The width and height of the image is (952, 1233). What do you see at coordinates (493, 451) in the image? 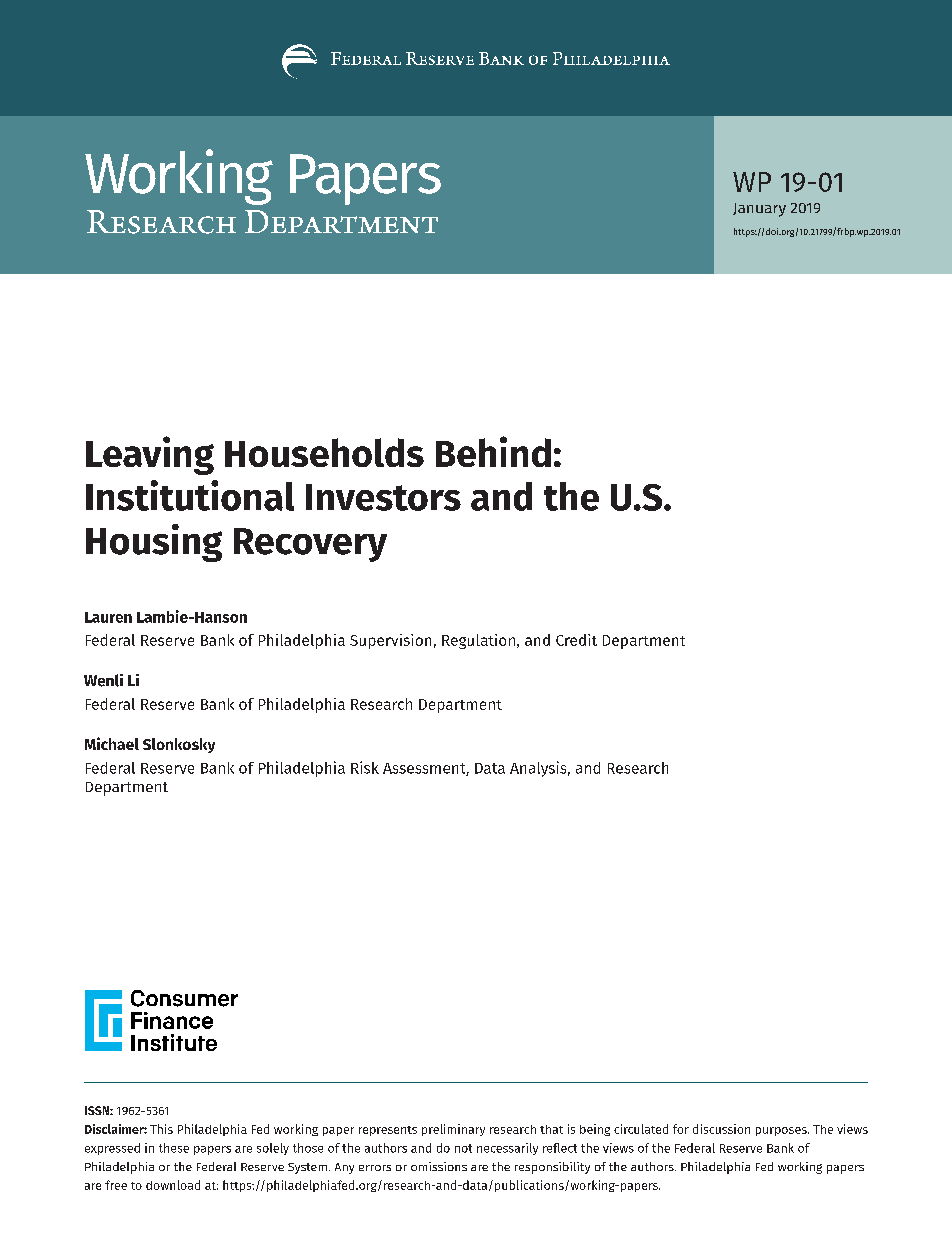
I see `Behind` at bounding box center [493, 451].
